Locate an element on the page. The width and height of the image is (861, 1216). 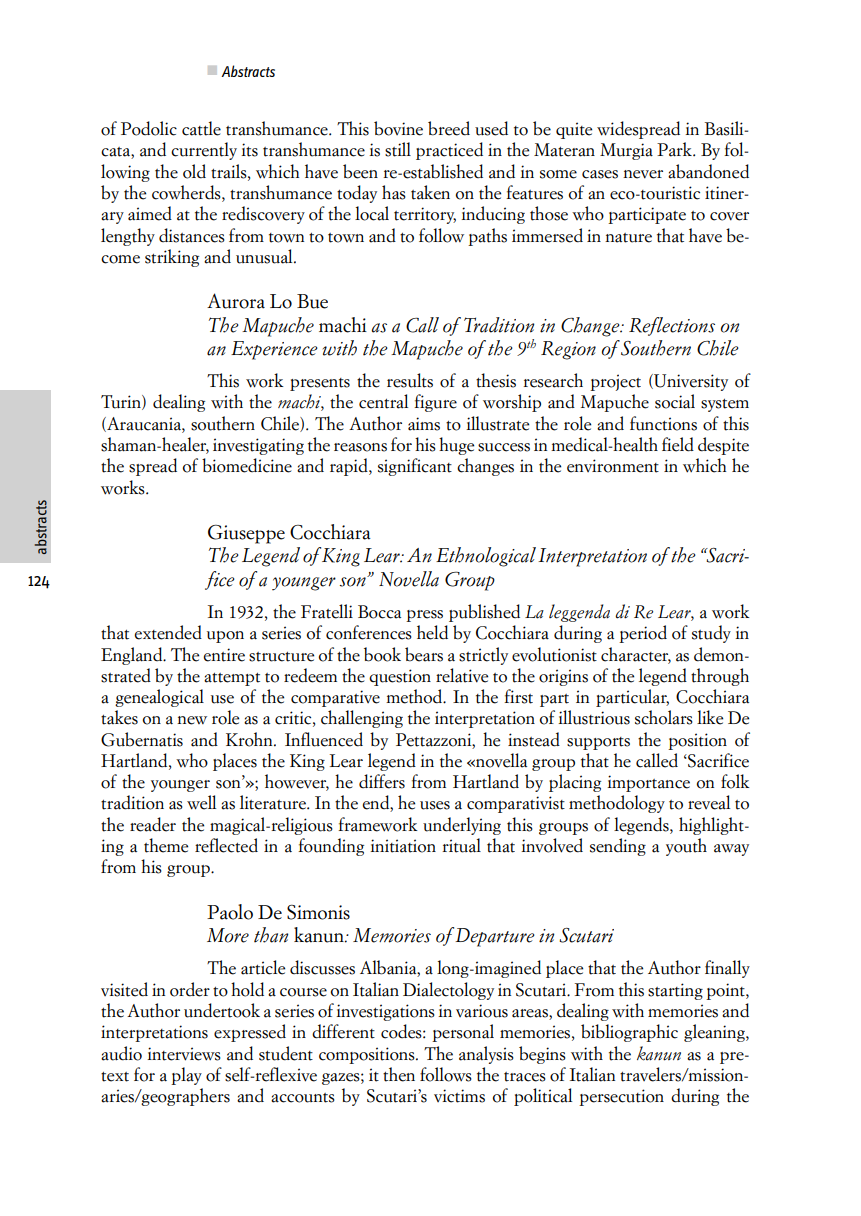
play is located at coordinates (186, 1076).
